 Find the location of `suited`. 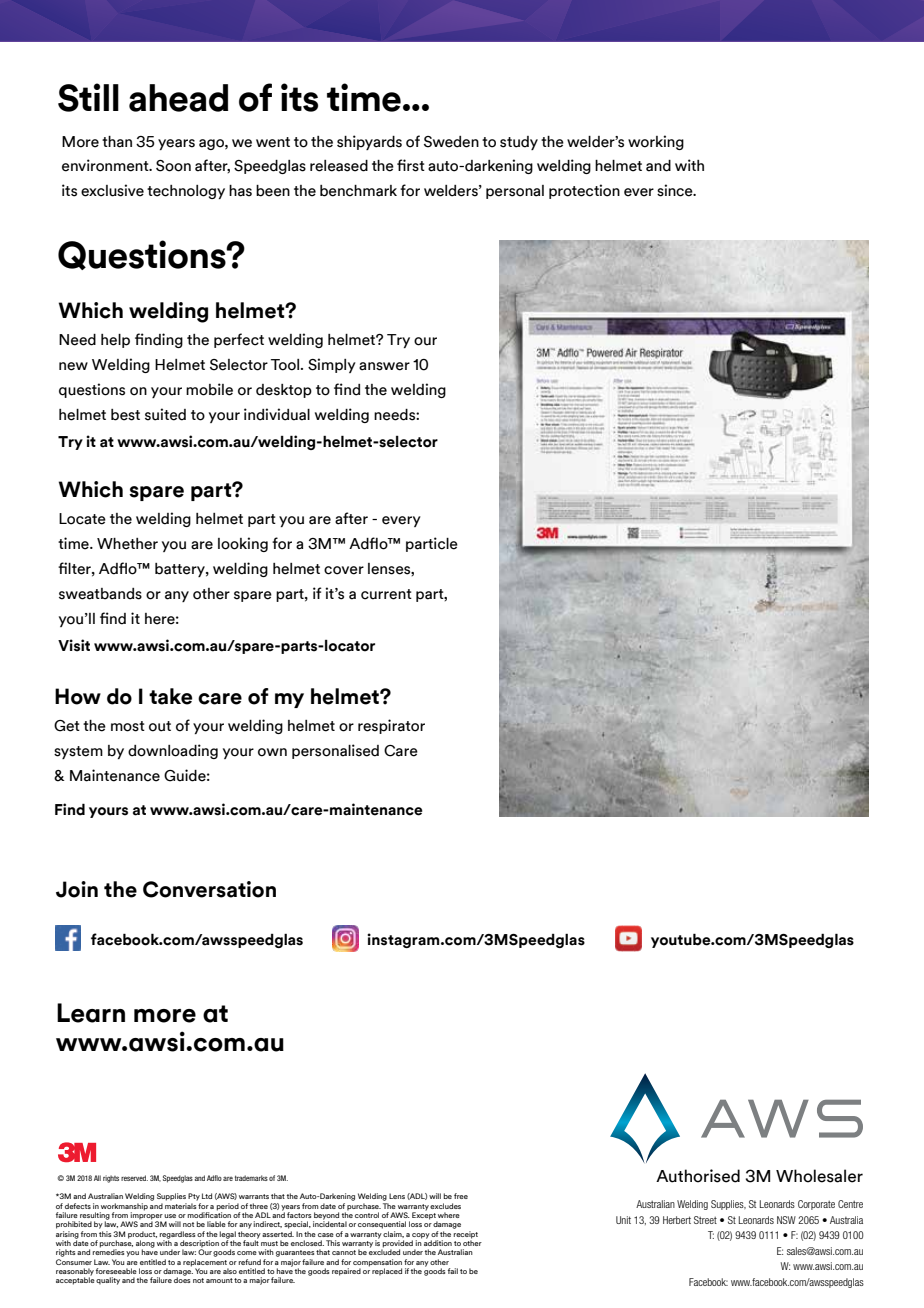

suited is located at coordinates (165, 414).
